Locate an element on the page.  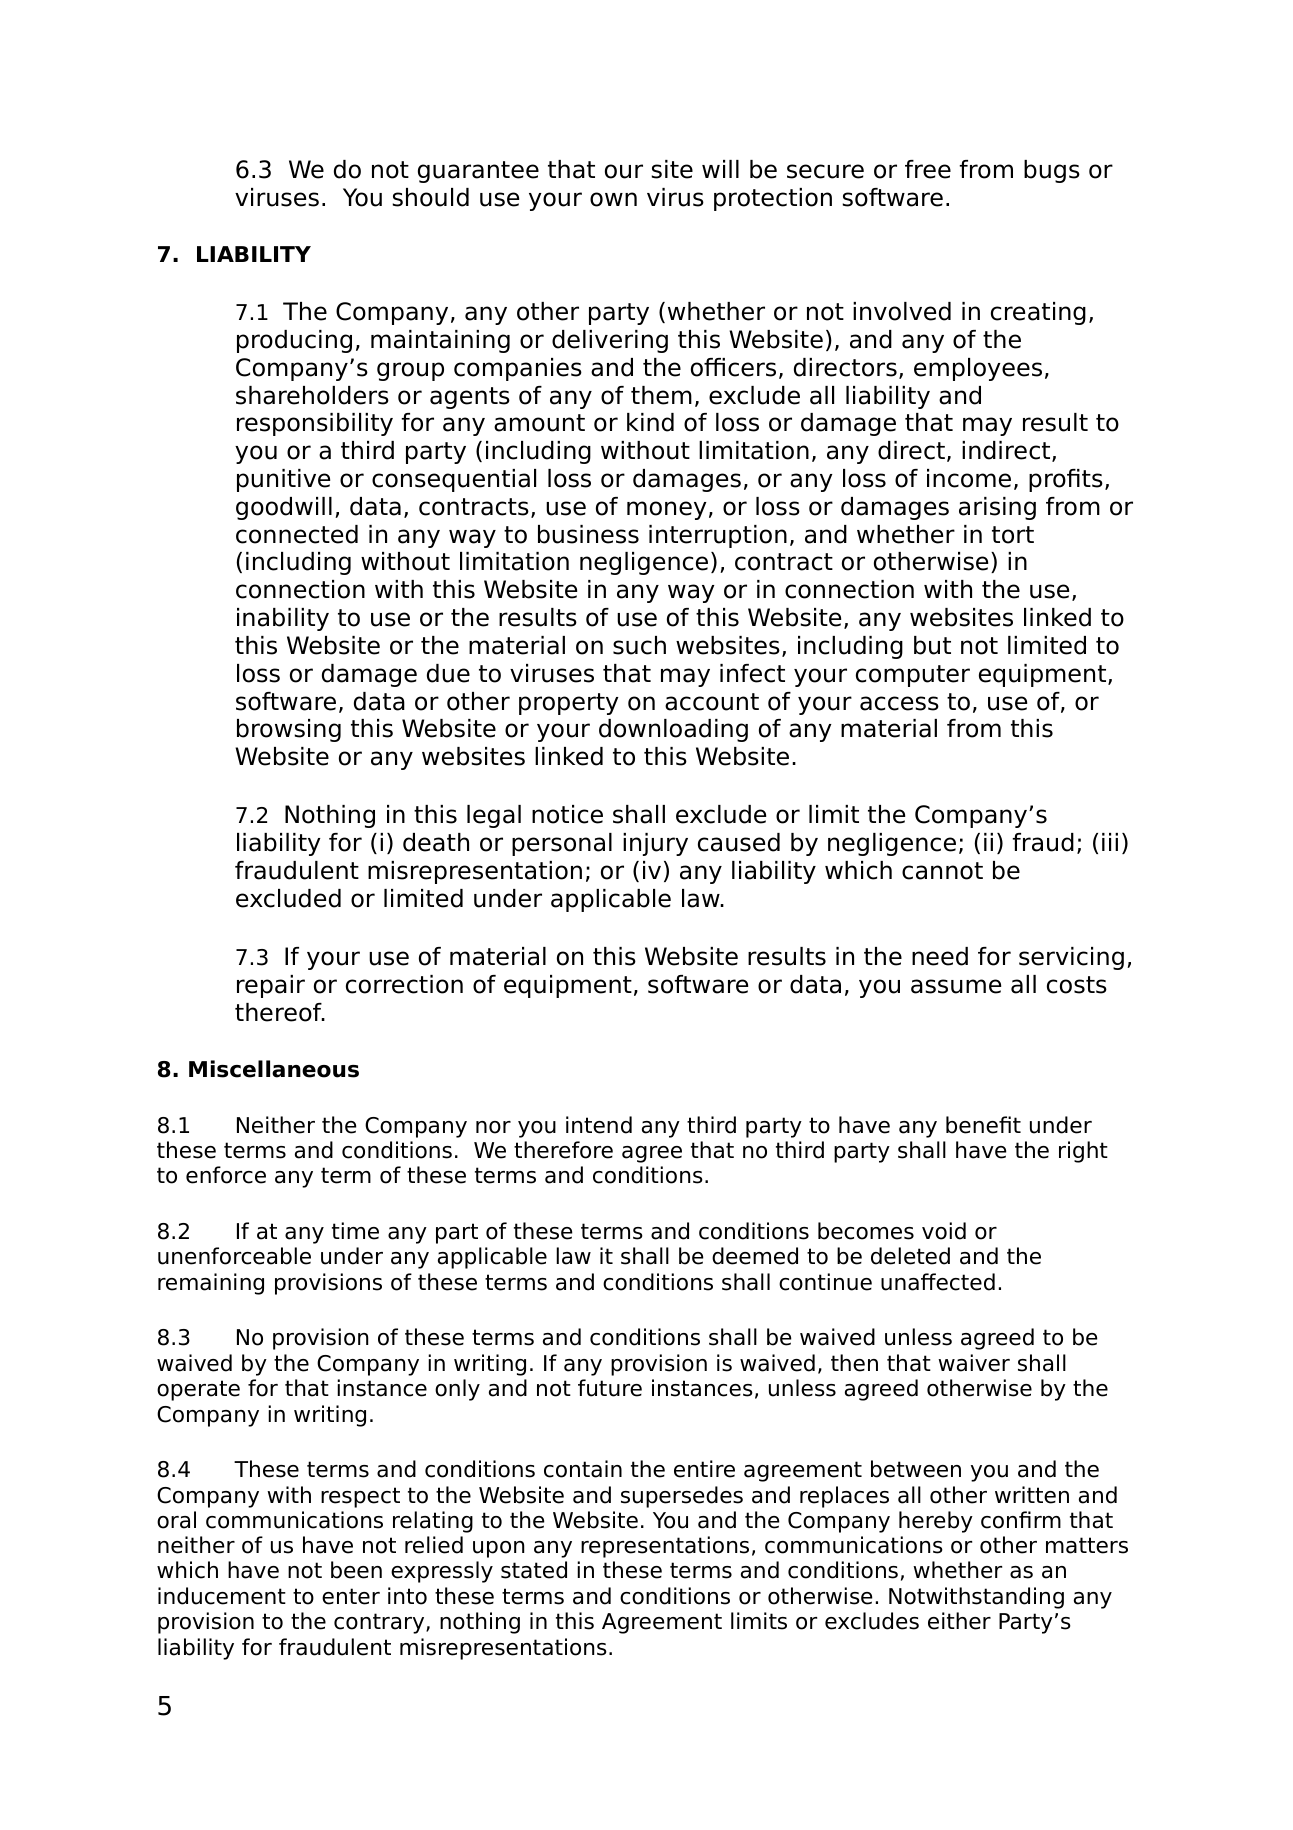
should is located at coordinates (430, 197).
